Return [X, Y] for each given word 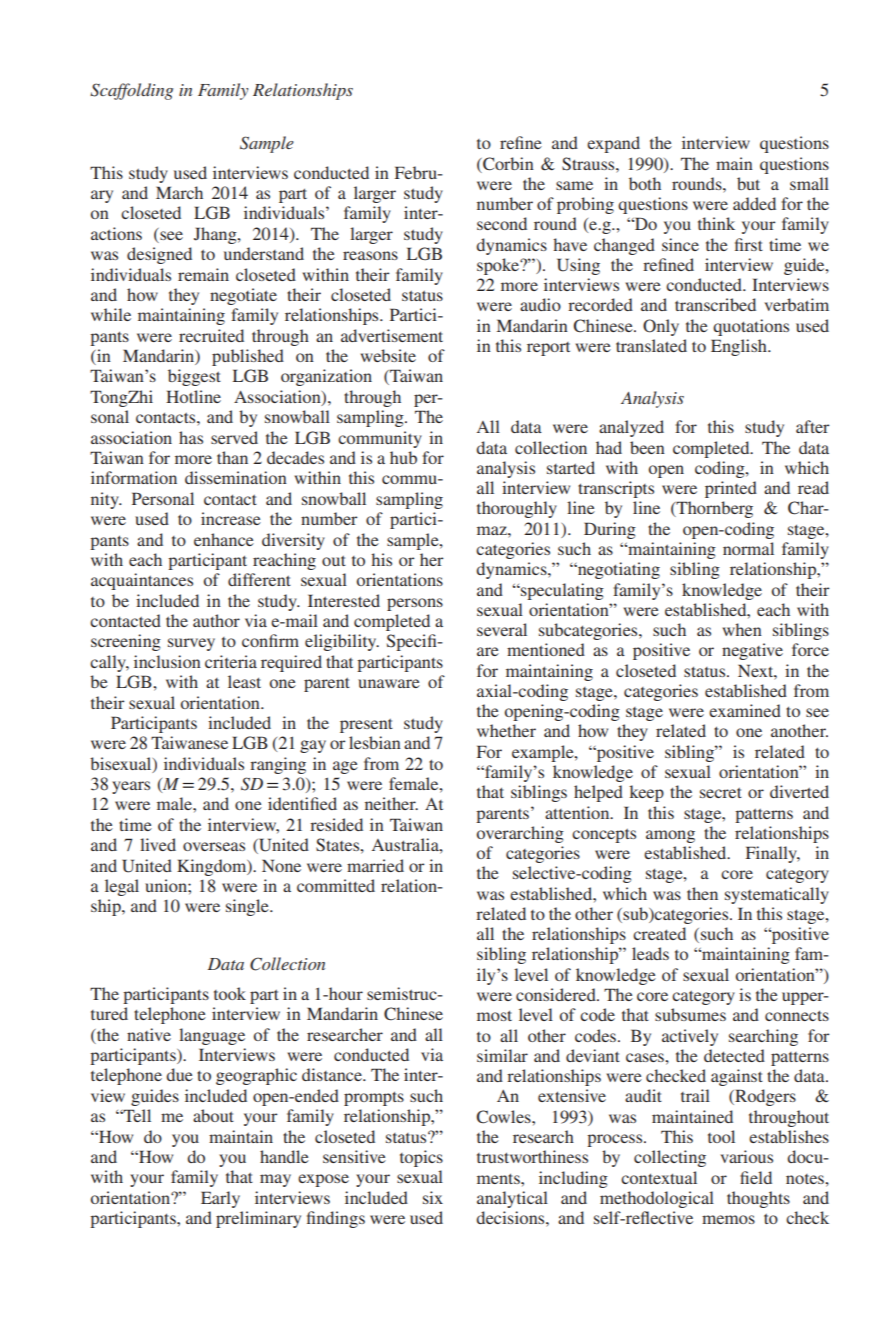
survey [191, 644]
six [433, 1197]
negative [752, 651]
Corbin [507, 164]
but [748, 183]
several [502, 629]
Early [220, 1199]
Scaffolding [131, 91]
